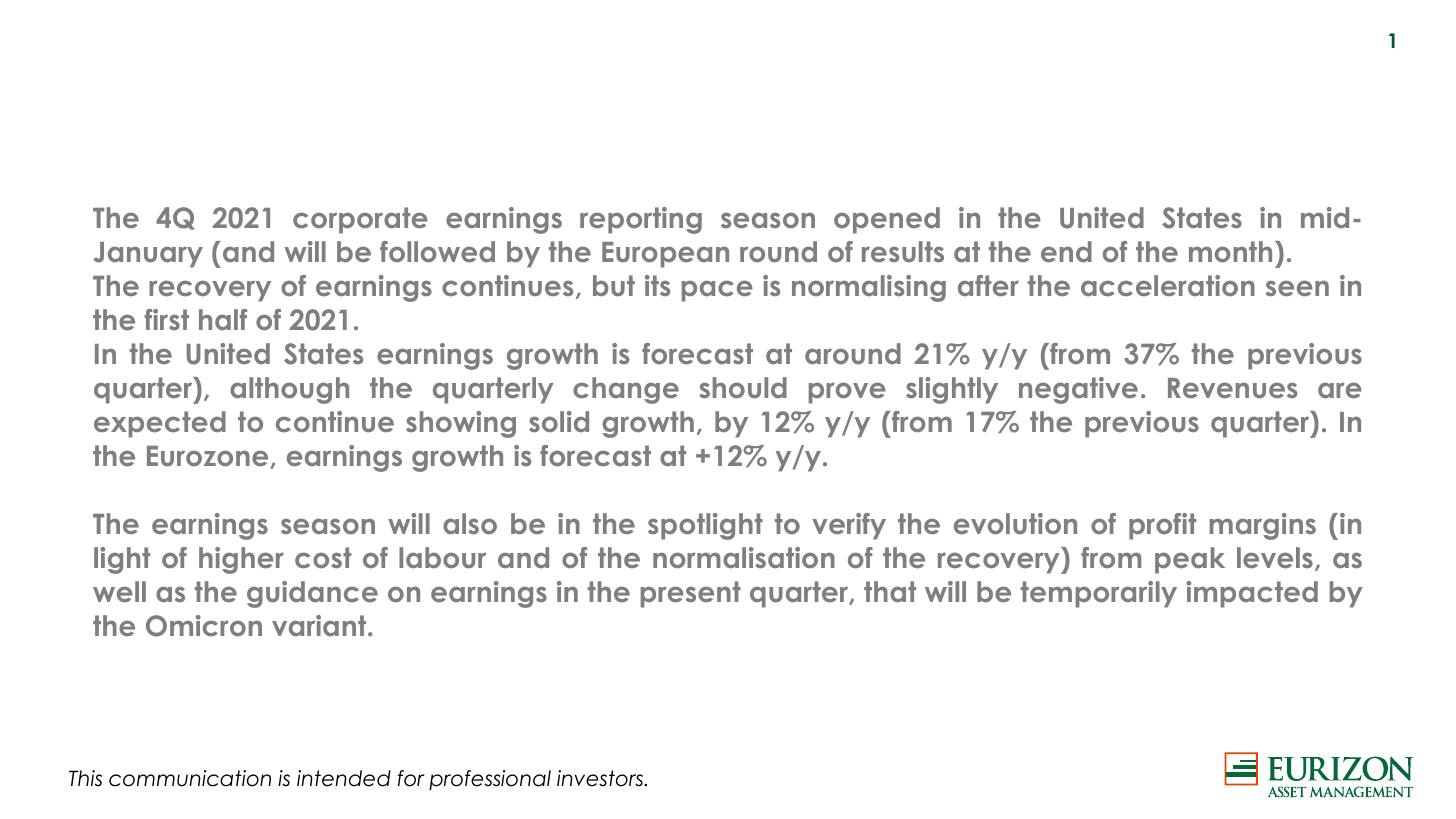 This document has width=1456, height=819. Describe the element at coordinates (360, 220) in the document. I see `corporate` at that location.
